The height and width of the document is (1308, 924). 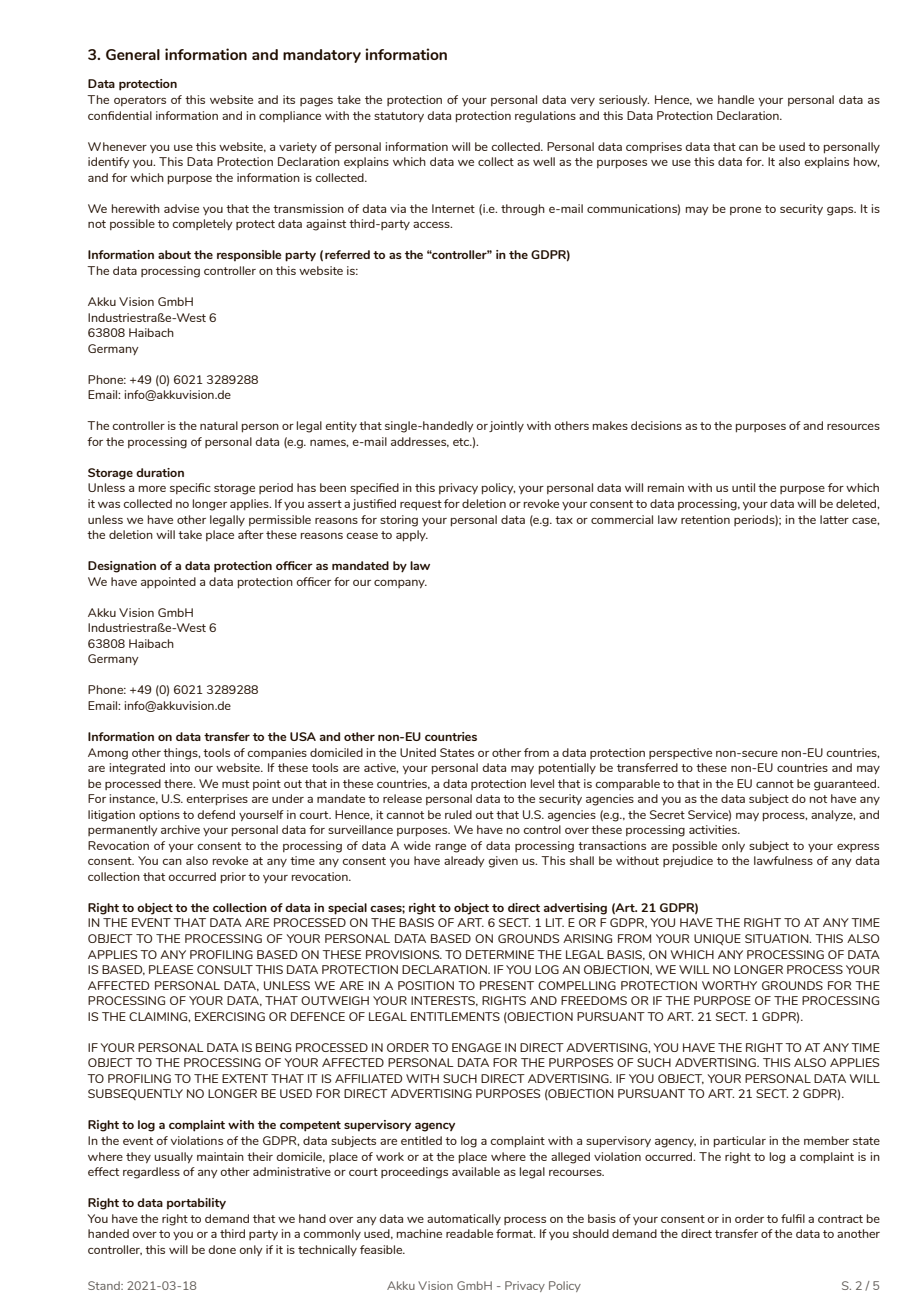 What do you see at coordinates (500, 954) in the document?
I see `DETERMINE` at bounding box center [500, 954].
